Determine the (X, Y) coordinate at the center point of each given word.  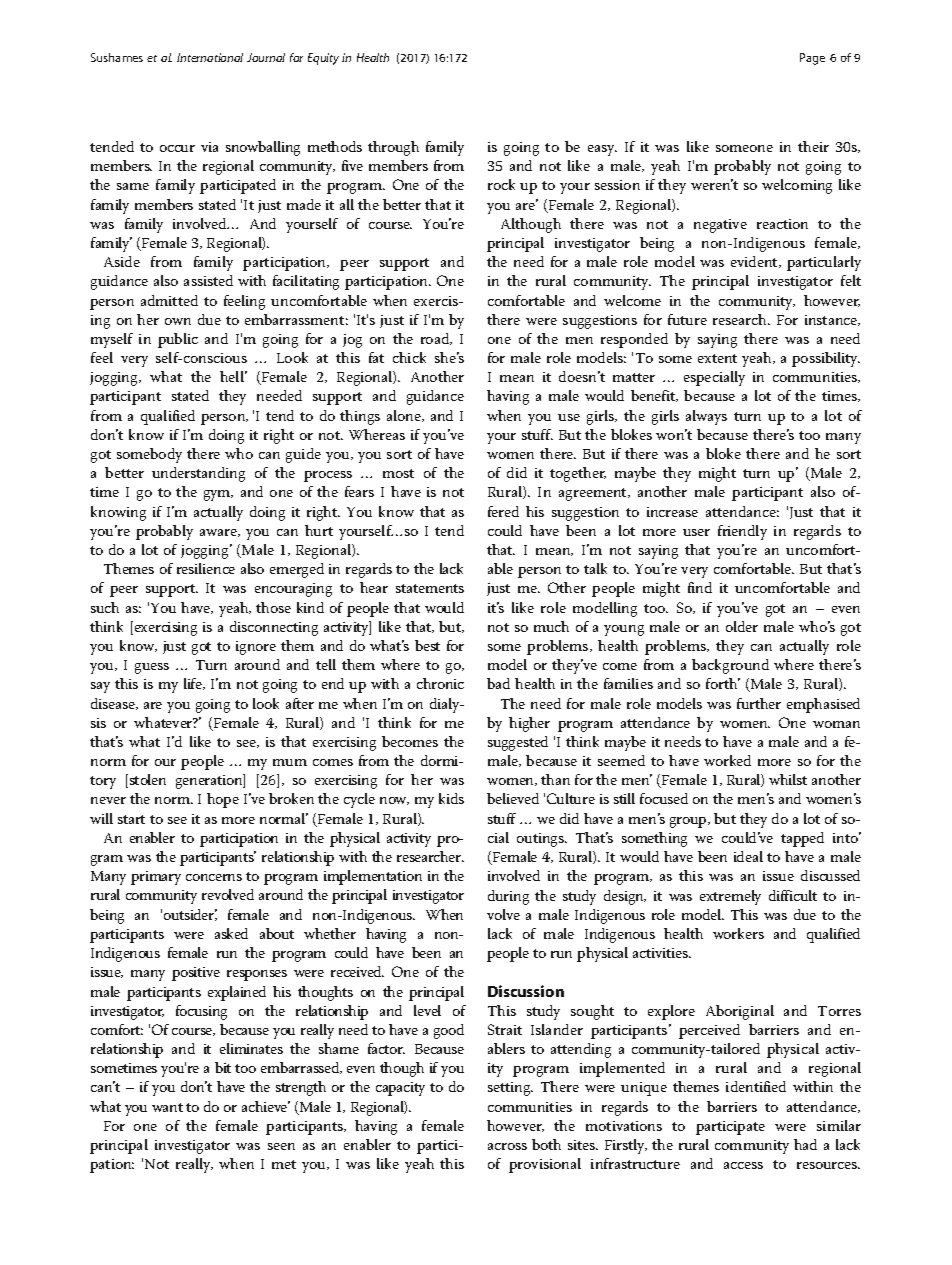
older (742, 626)
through (393, 148)
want (167, 1107)
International (210, 57)
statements (430, 588)
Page (812, 59)
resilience (206, 568)
